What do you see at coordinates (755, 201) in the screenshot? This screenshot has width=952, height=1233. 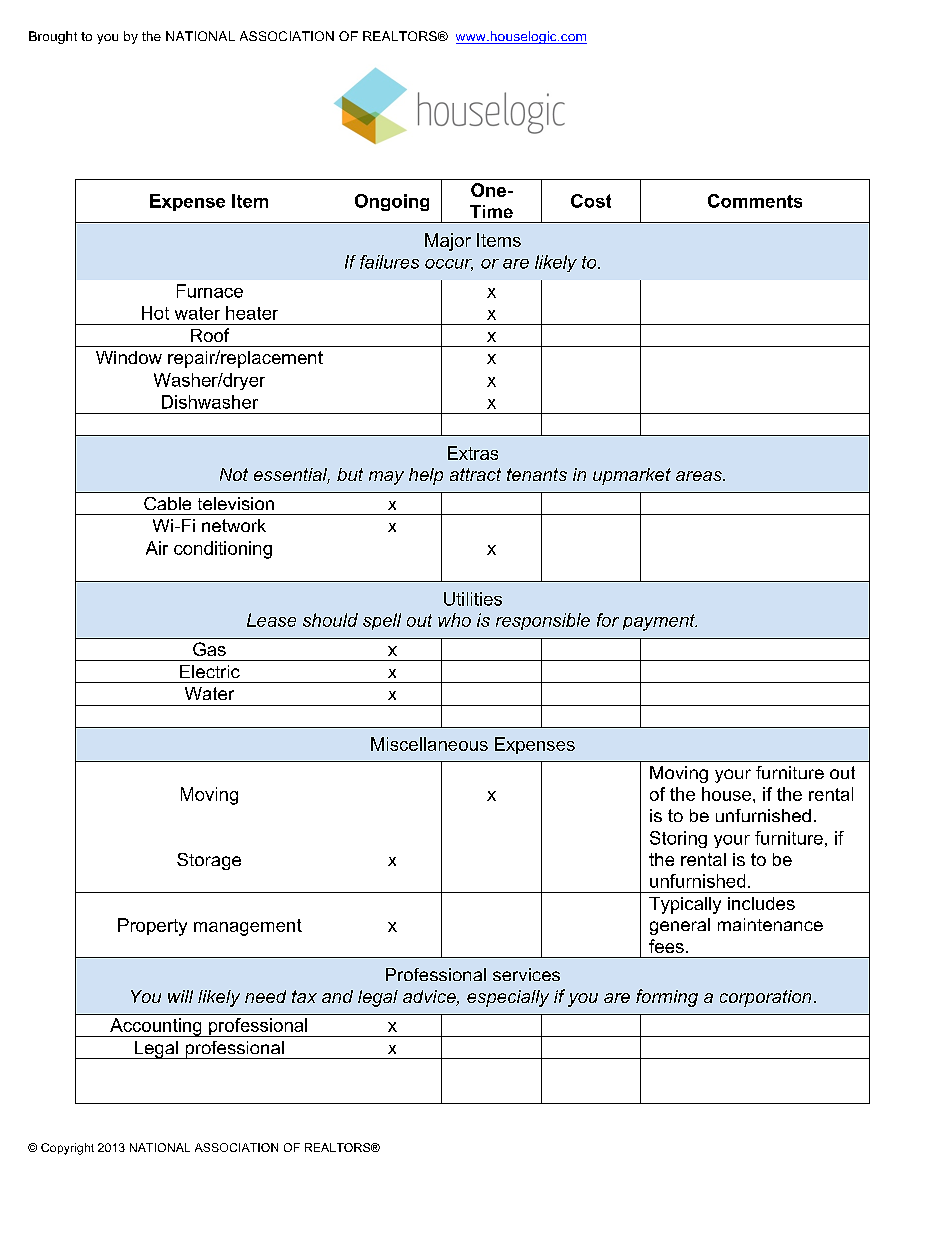 I see `Comments` at bounding box center [755, 201].
